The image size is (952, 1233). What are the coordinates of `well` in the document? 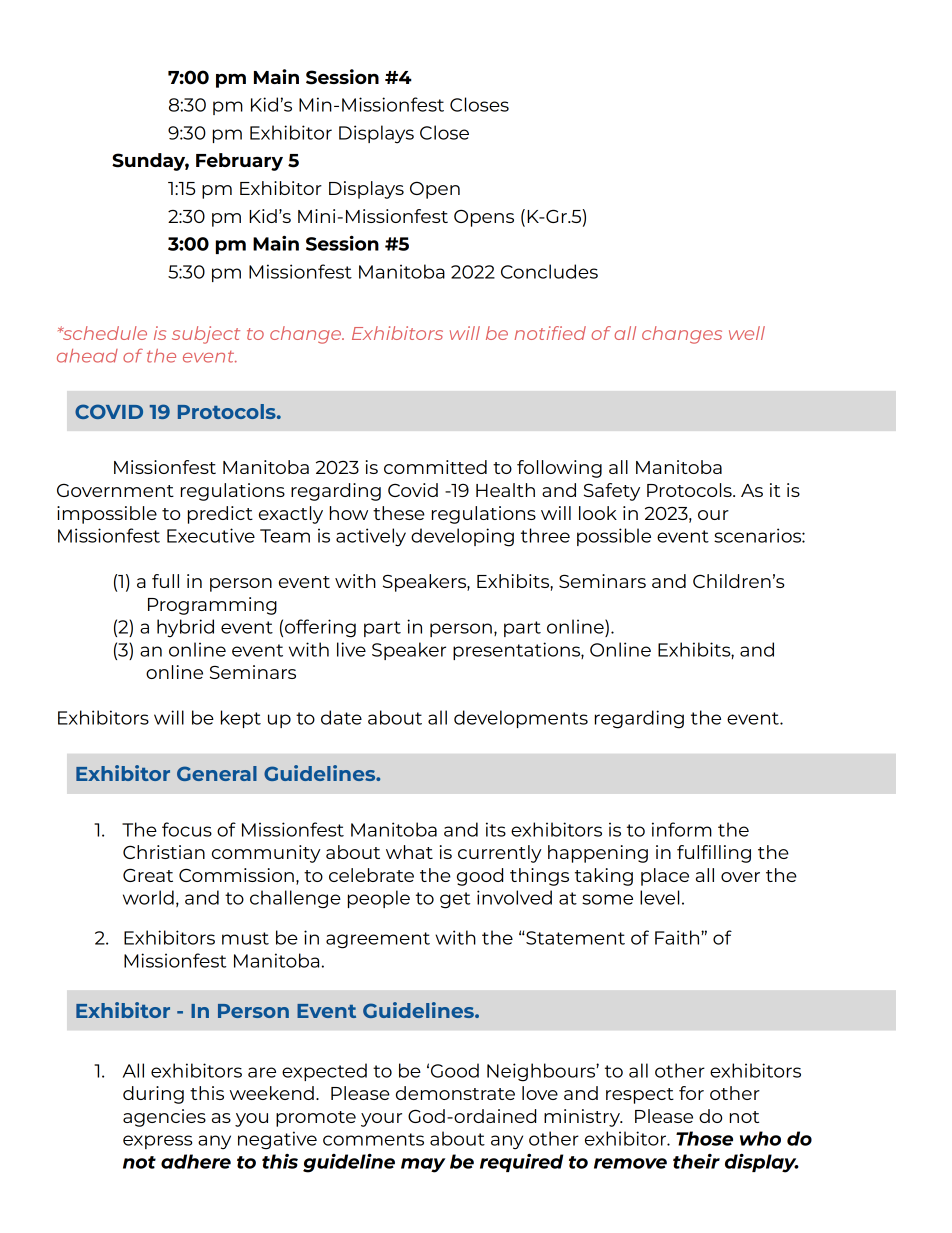 It's located at (747, 333).
